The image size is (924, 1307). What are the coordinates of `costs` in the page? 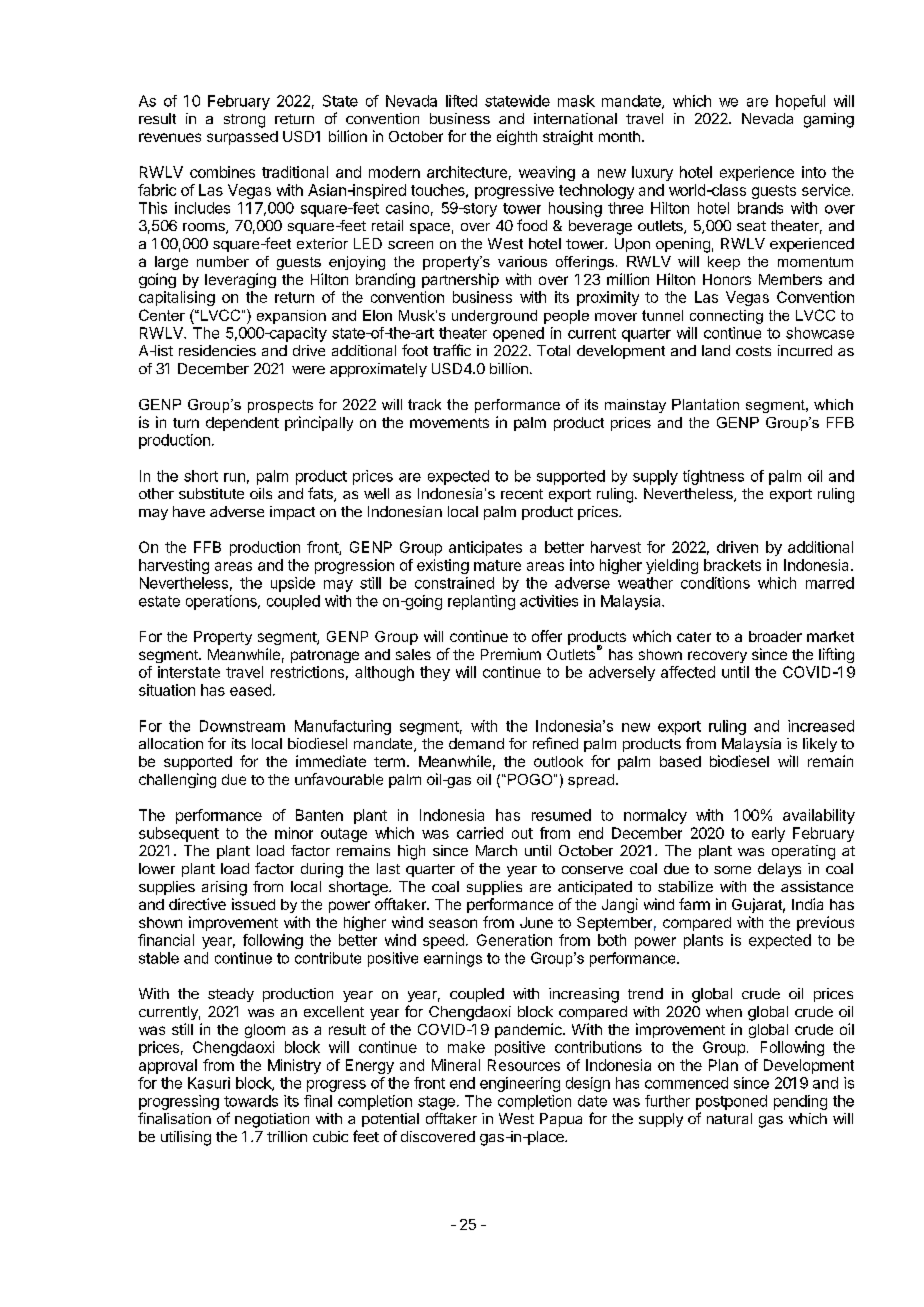 It's located at (753, 351).
